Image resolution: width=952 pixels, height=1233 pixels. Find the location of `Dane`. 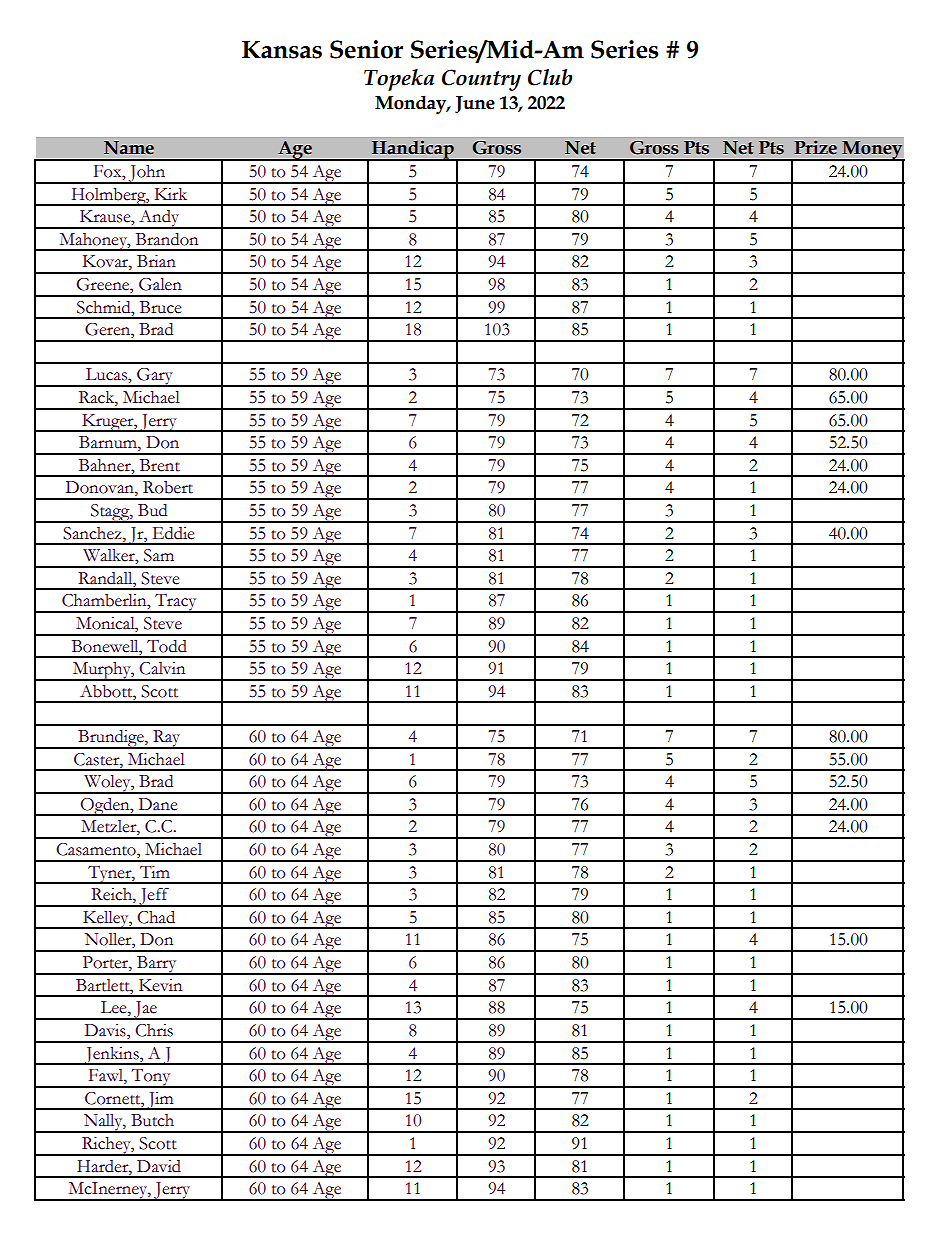

Dane is located at coordinates (158, 804).
